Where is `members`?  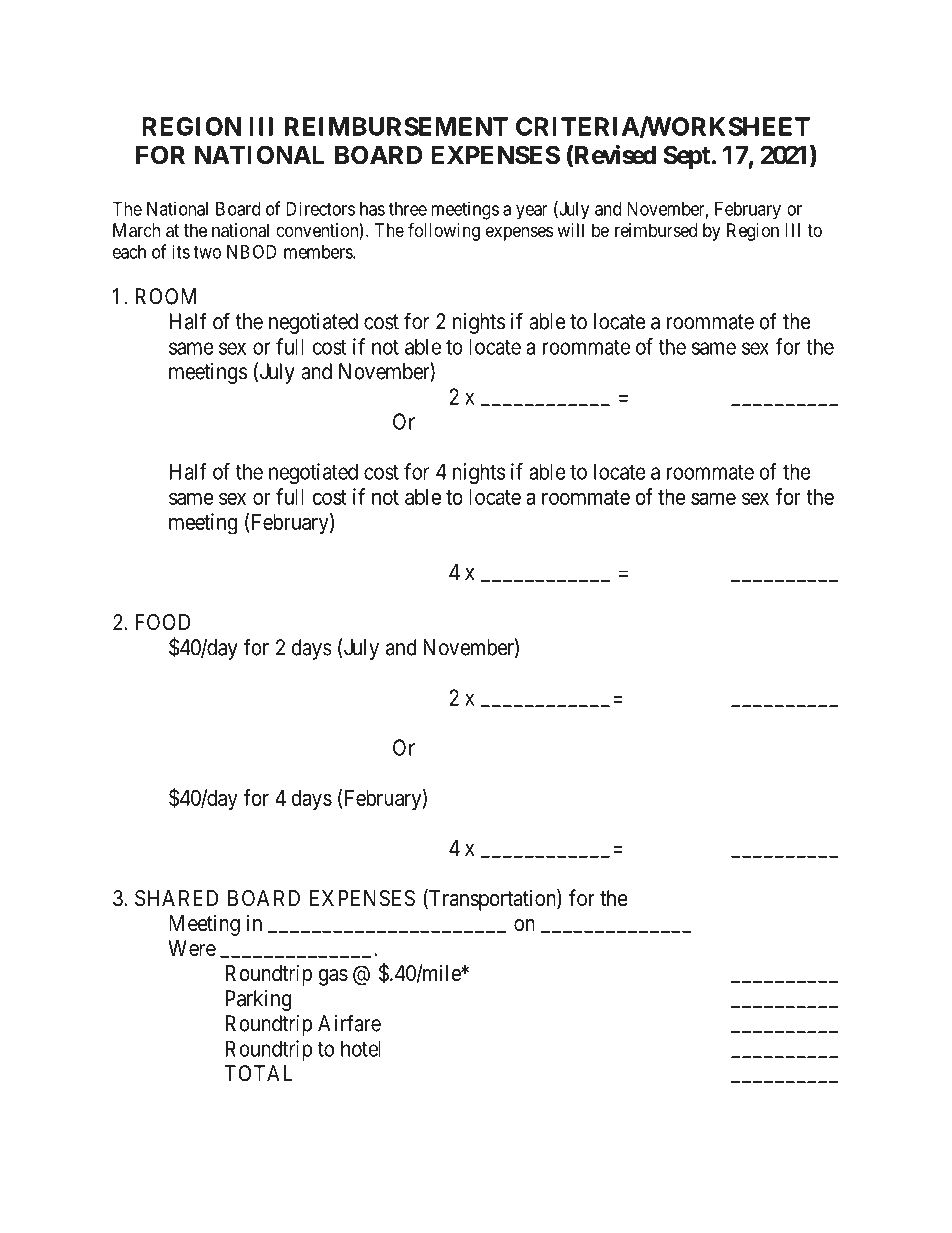
members is located at coordinates (319, 252).
